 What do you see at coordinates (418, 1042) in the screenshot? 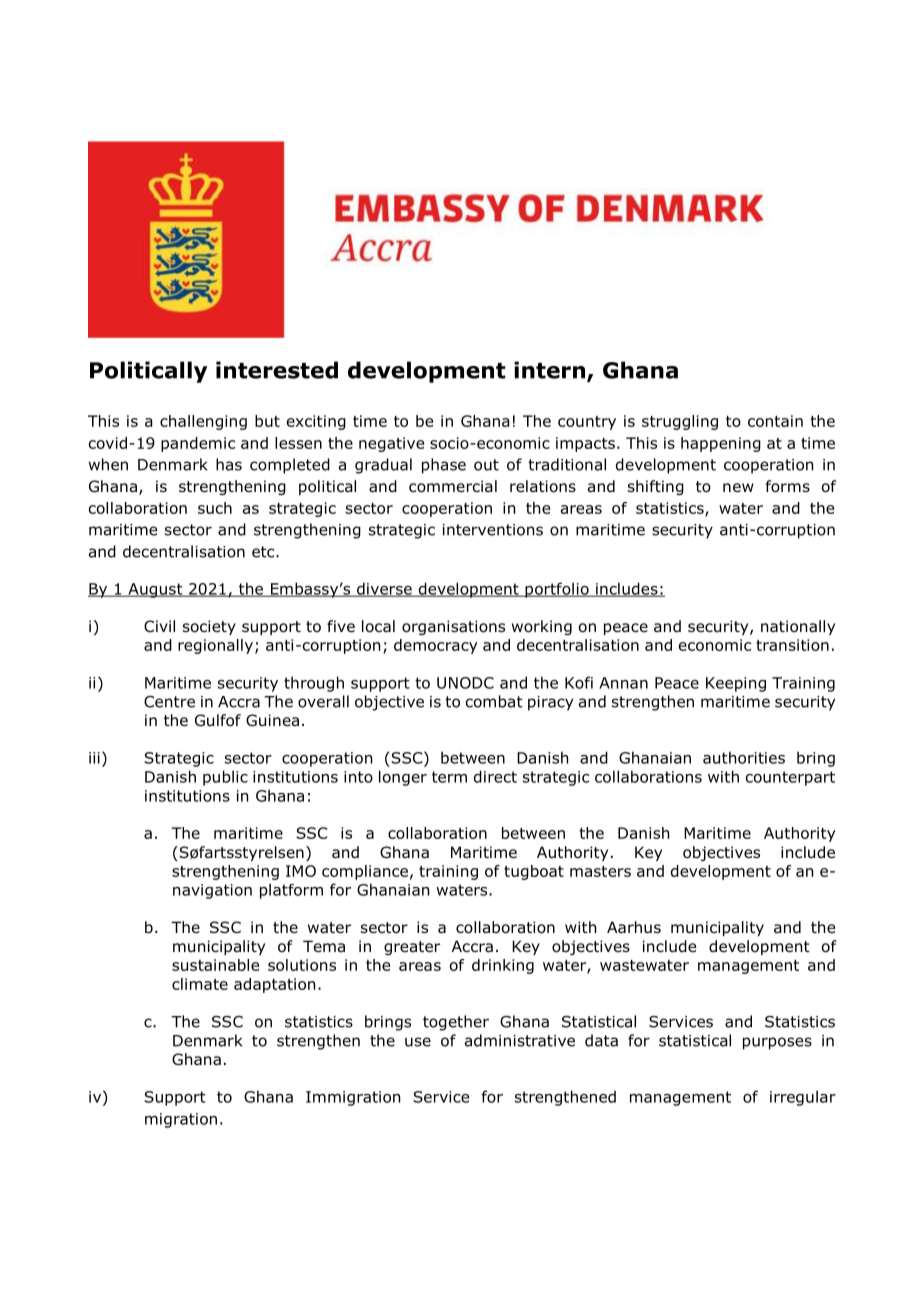
I see `use` at bounding box center [418, 1042].
